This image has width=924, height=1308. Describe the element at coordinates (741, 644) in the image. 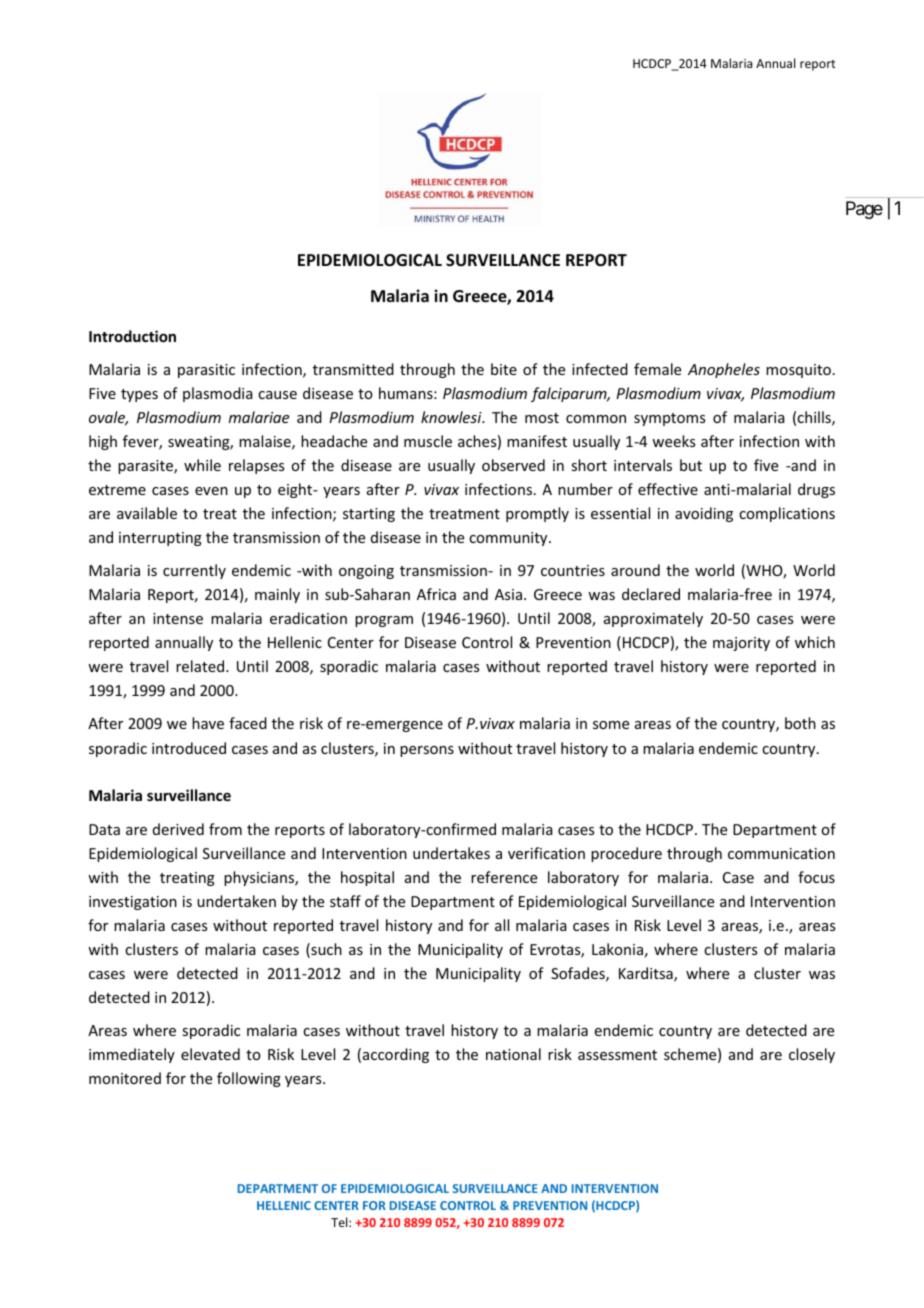

I see `majority` at that location.
